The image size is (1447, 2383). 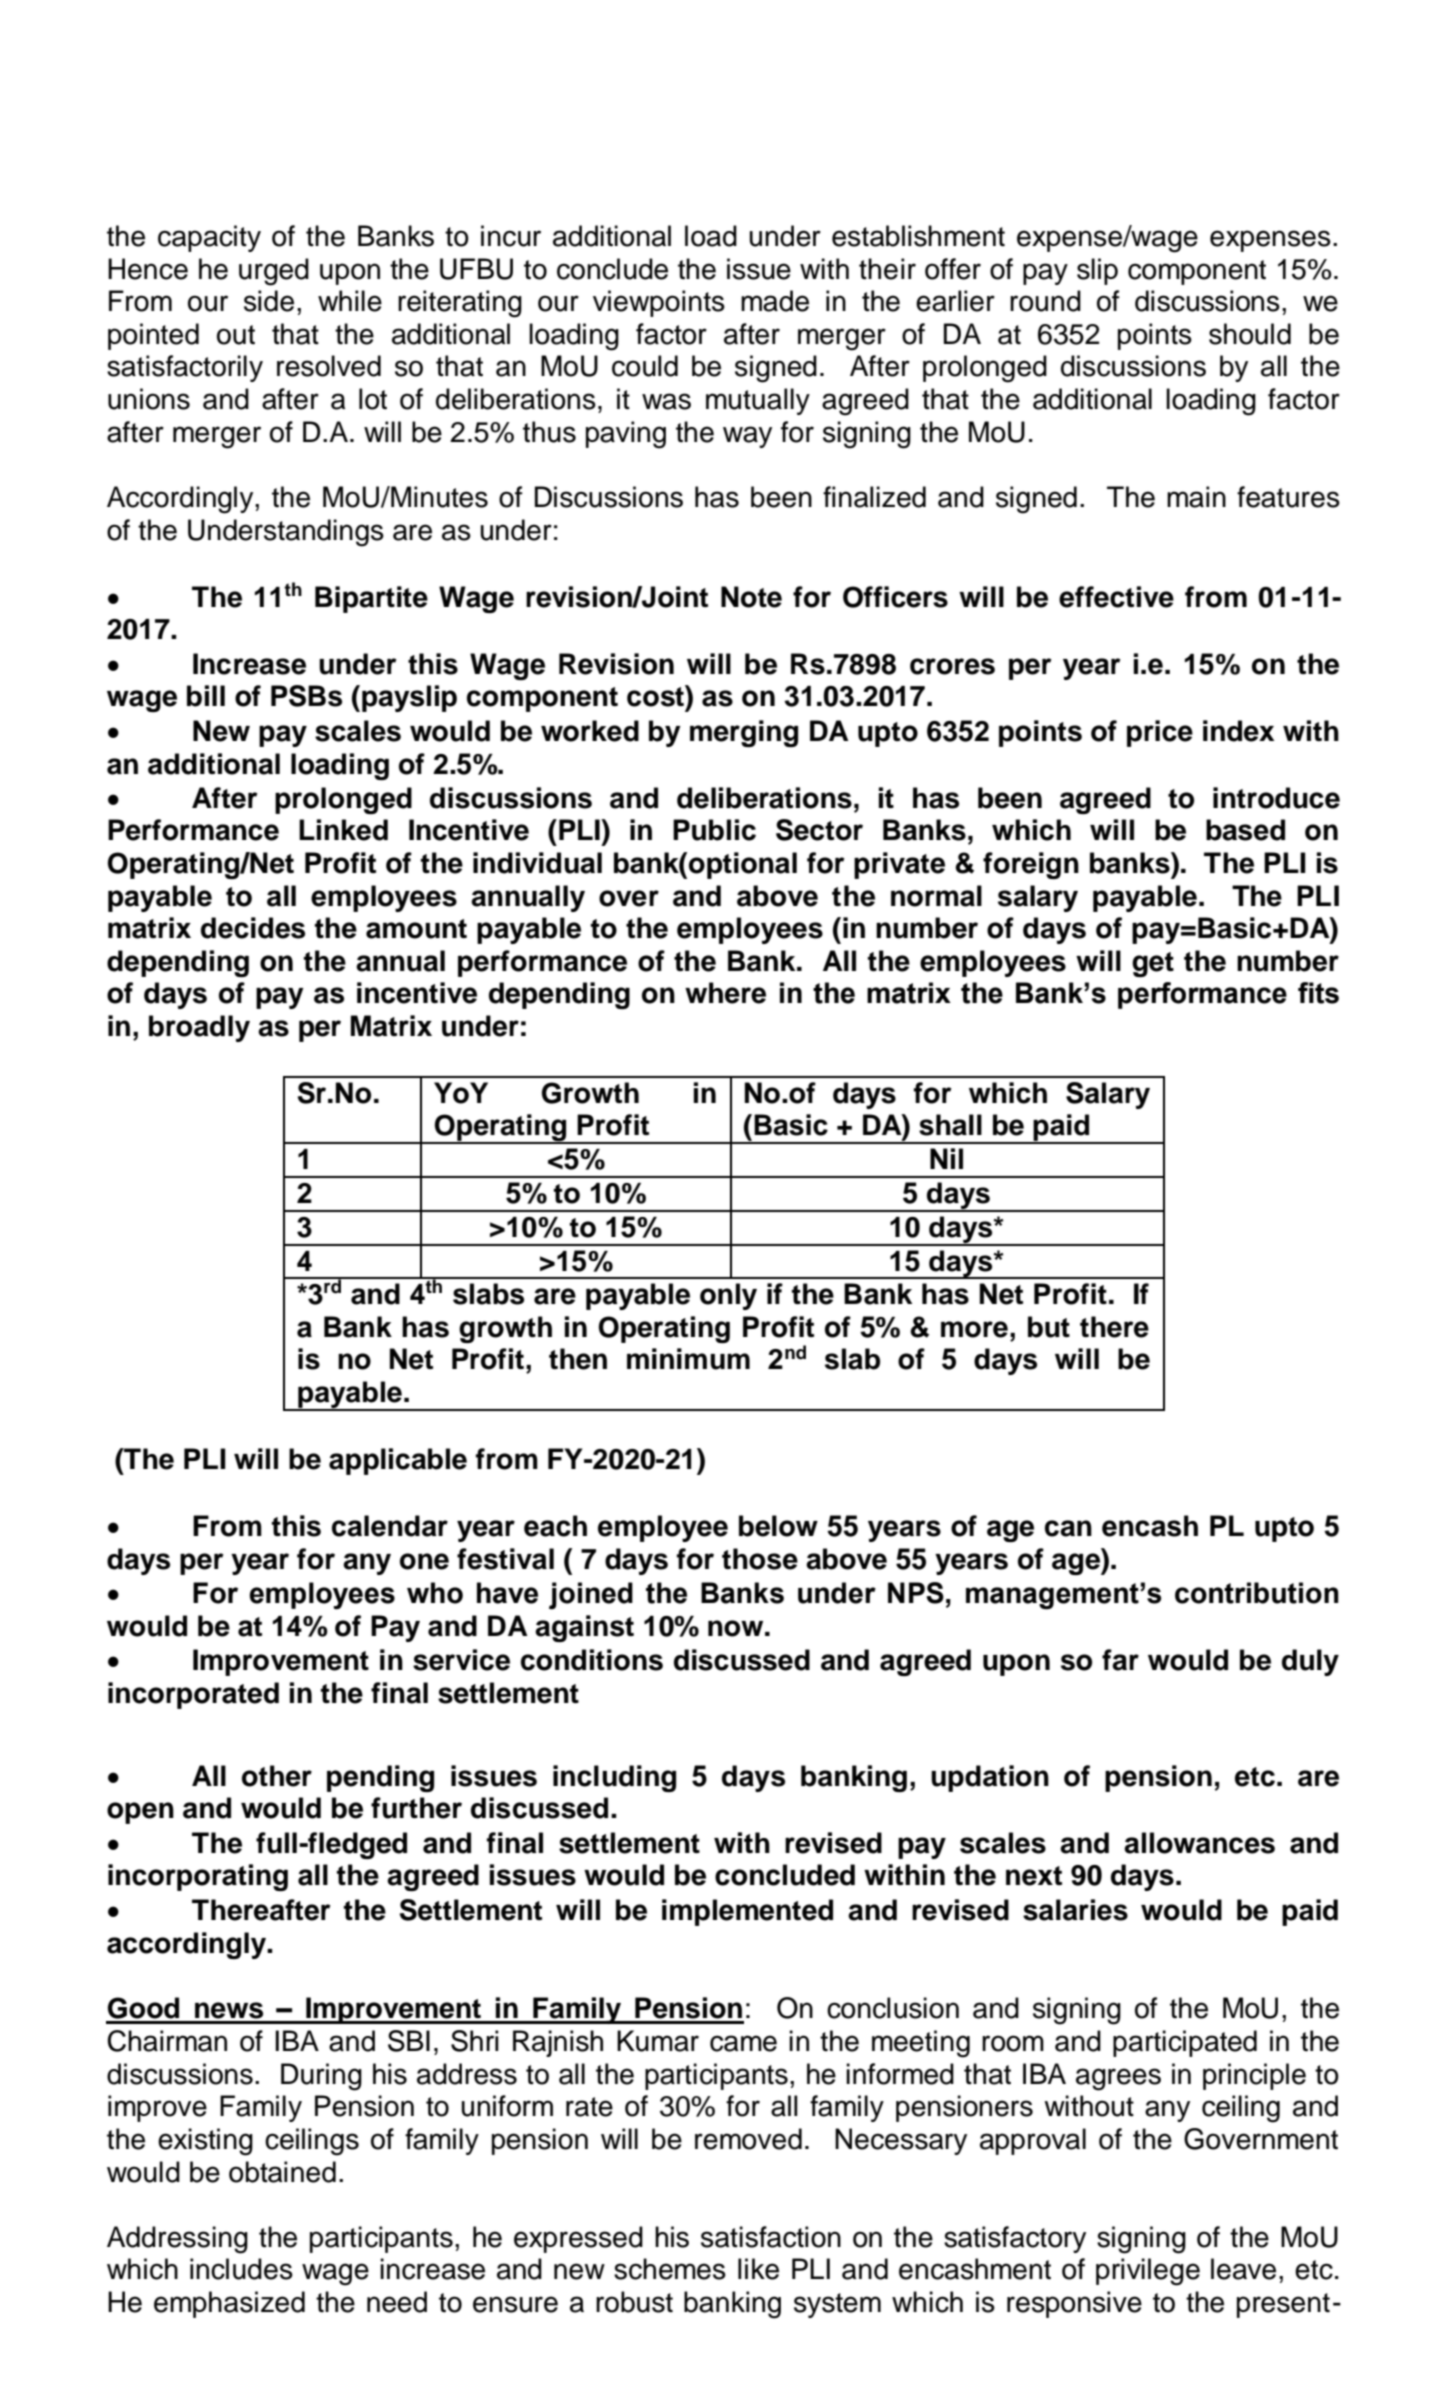 I want to click on allowances, so click(x=1199, y=1843).
